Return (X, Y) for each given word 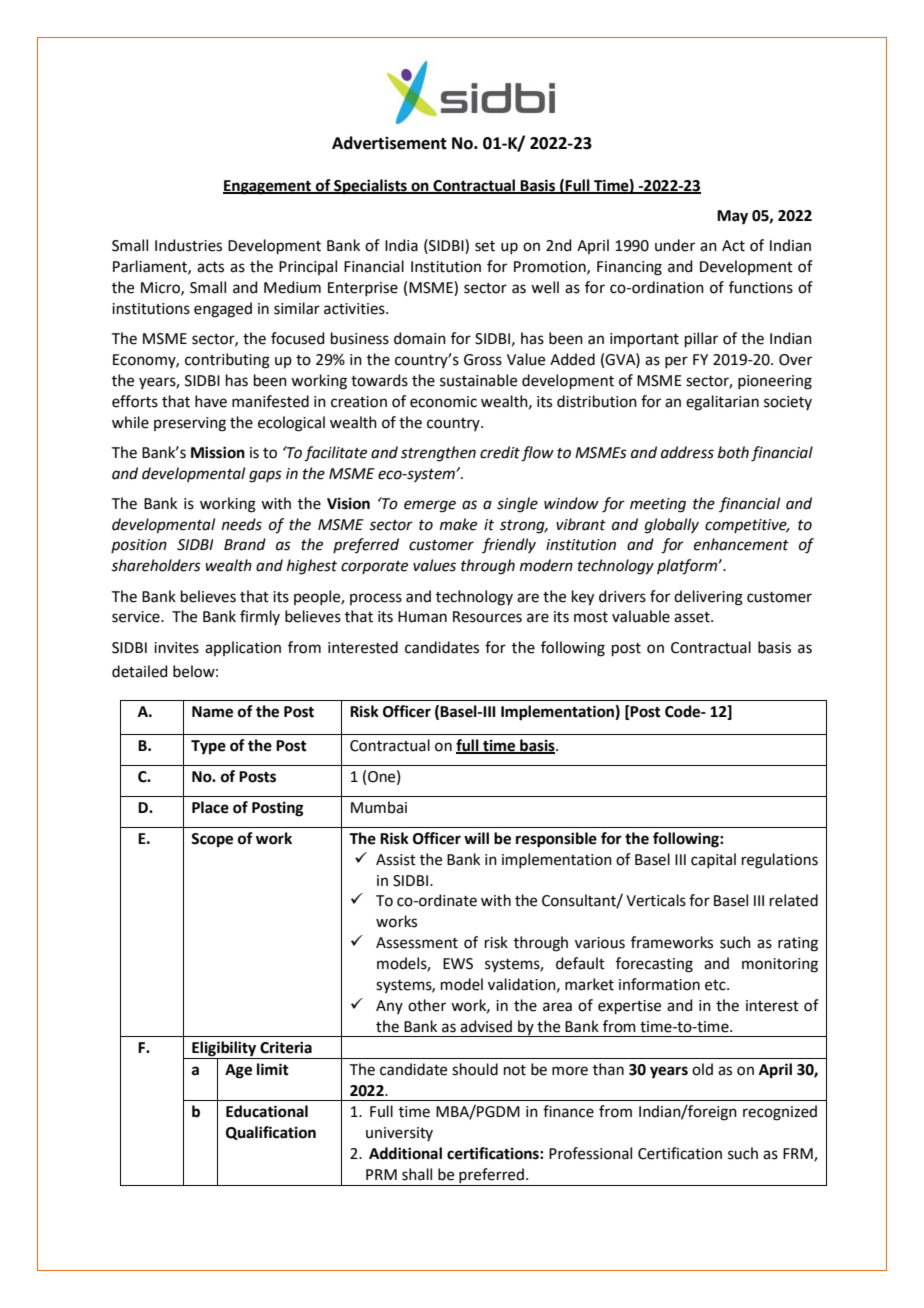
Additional (405, 1153)
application (243, 648)
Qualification (271, 1133)
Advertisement (389, 143)
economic (443, 402)
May (732, 217)
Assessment (417, 943)
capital (713, 860)
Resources (487, 617)
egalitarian (722, 403)
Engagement (268, 187)
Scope (212, 840)
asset (693, 617)
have (211, 401)
